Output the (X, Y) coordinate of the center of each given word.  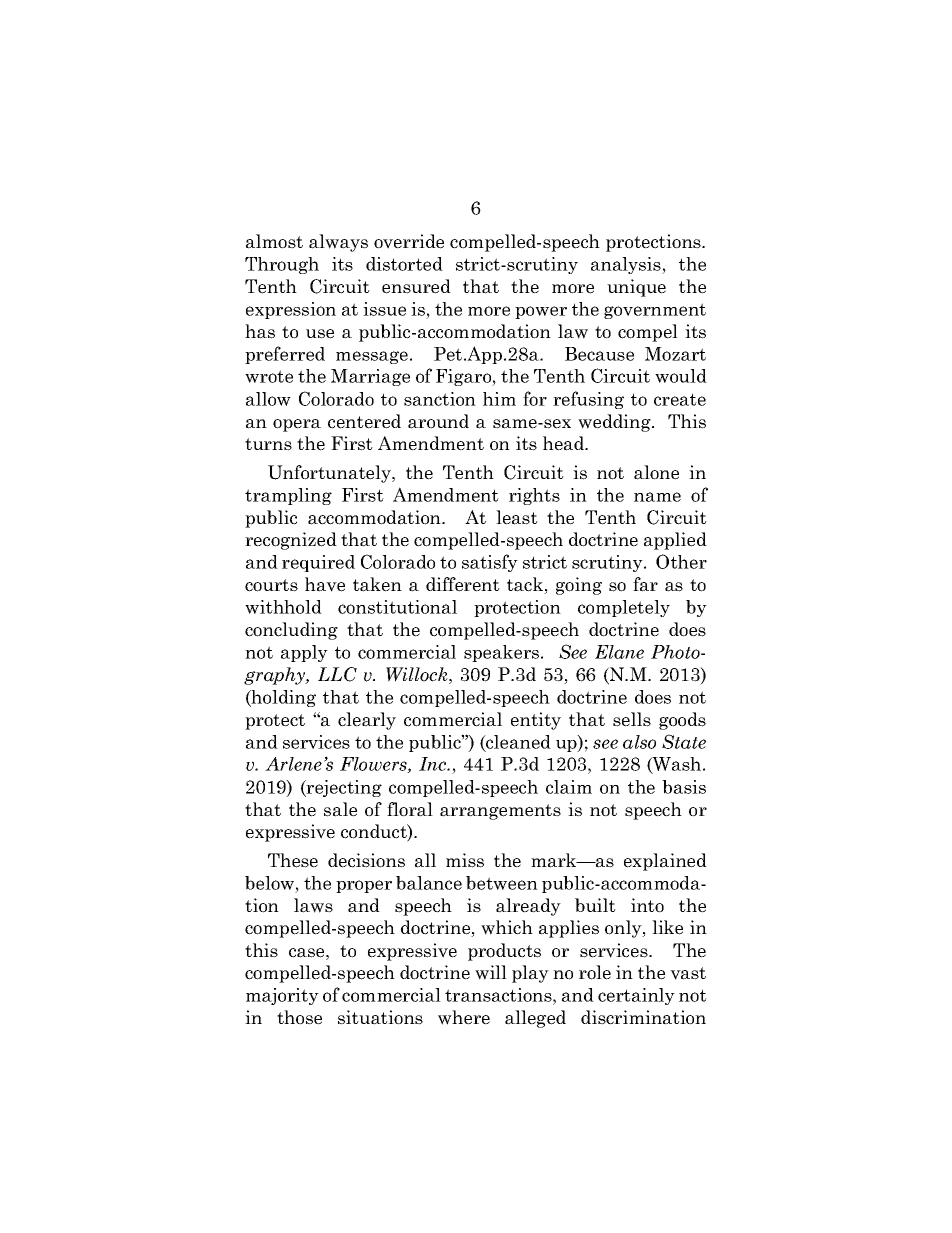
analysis (627, 265)
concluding (291, 631)
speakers (503, 653)
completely (624, 608)
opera (297, 425)
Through (282, 265)
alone (656, 472)
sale (340, 809)
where (464, 1017)
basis (684, 787)
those (299, 1017)
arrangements (500, 812)
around (438, 421)
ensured (416, 286)
